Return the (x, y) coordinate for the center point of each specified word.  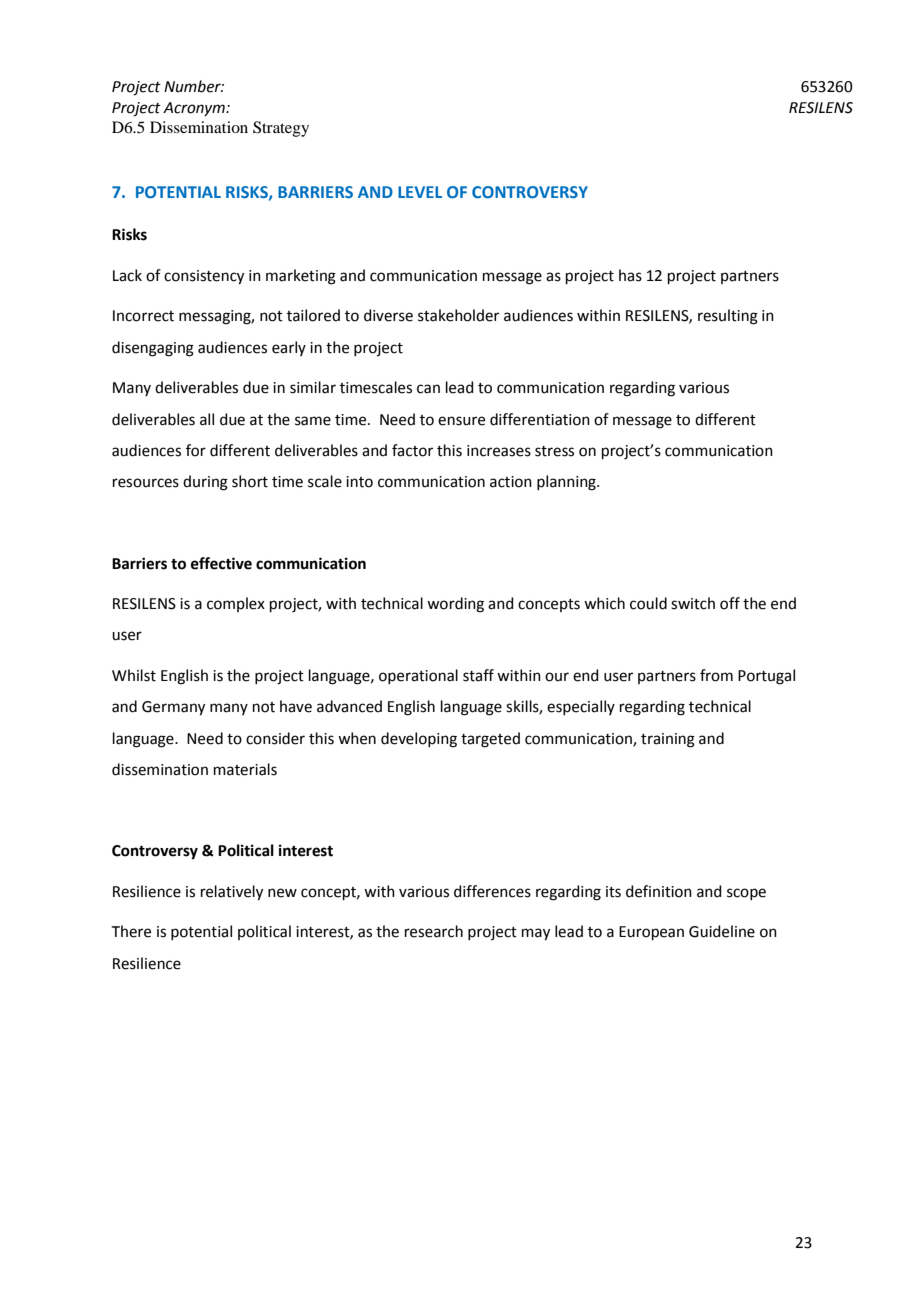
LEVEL (420, 192)
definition (659, 891)
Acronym (195, 109)
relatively (232, 893)
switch (693, 603)
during (205, 483)
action (511, 482)
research (434, 931)
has (630, 275)
